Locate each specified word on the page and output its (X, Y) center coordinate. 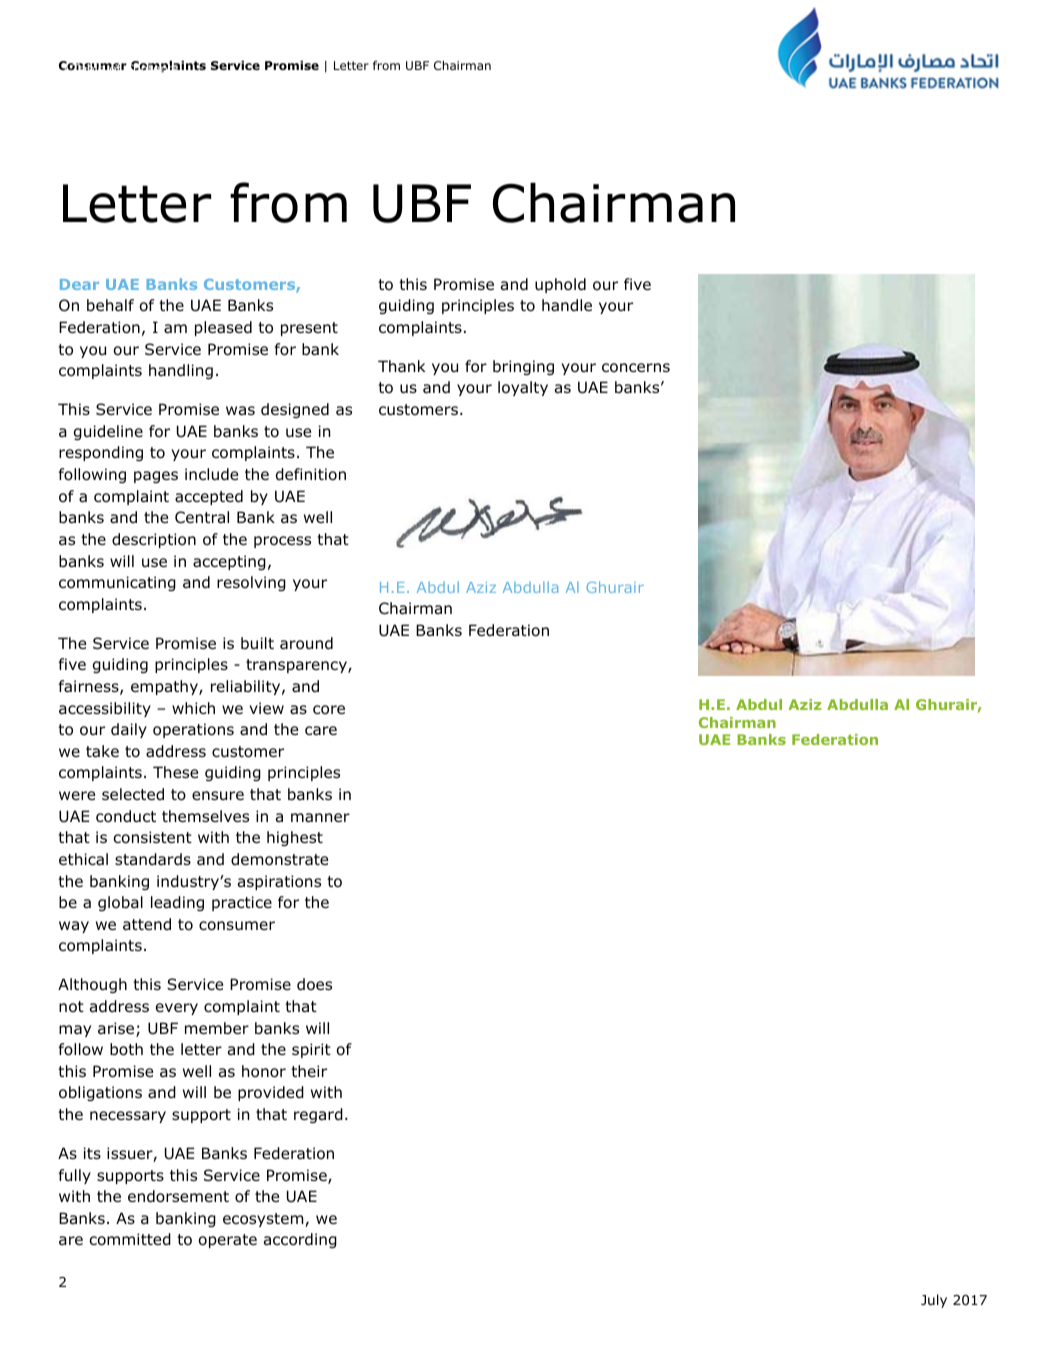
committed (130, 1239)
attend (147, 924)
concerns (636, 368)
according (300, 1240)
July (934, 1301)
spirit (311, 1050)
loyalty (523, 388)
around (306, 643)
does (314, 984)
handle (567, 305)
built (257, 643)
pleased (223, 328)
